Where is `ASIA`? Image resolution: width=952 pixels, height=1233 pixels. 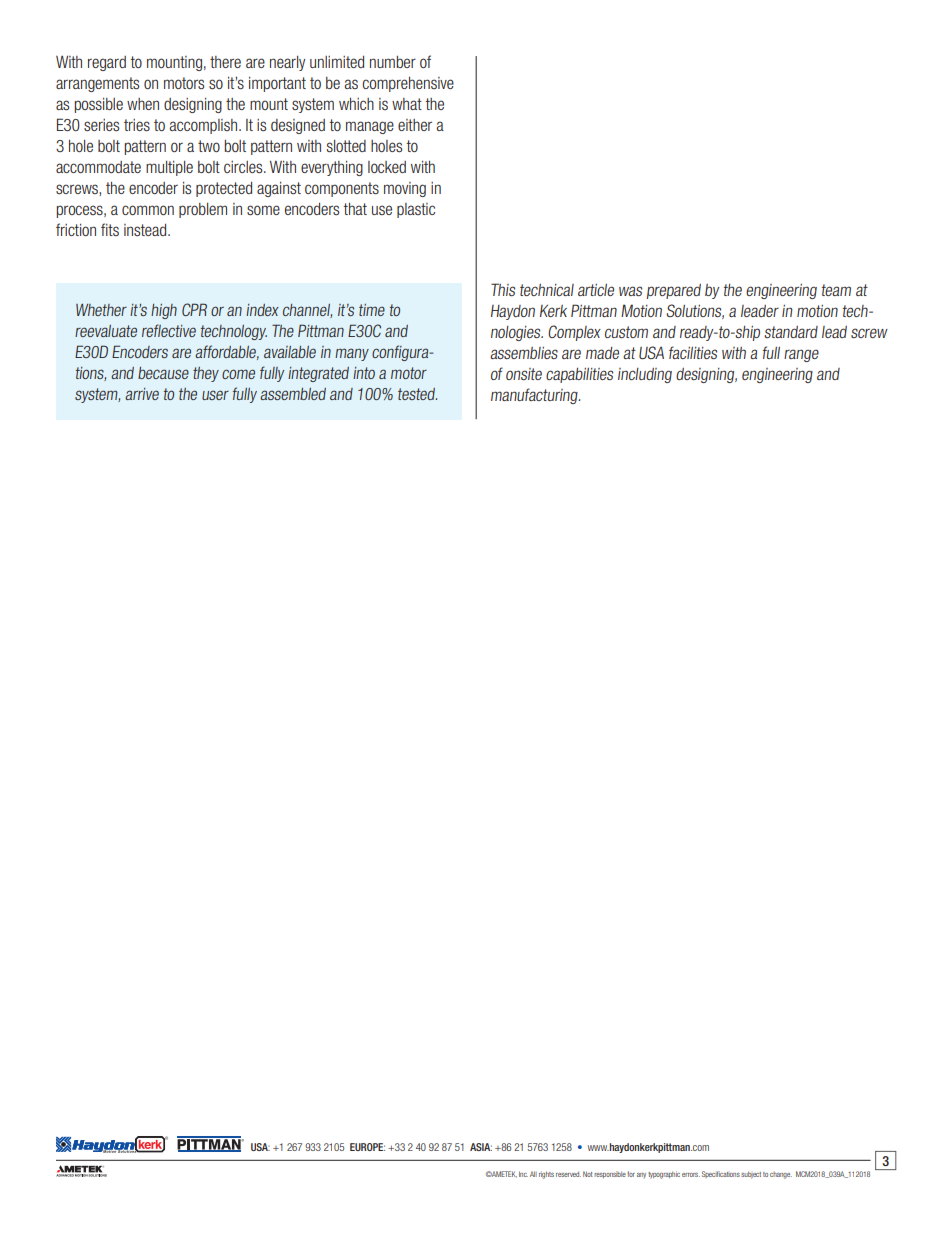 ASIA is located at coordinates (481, 1147).
